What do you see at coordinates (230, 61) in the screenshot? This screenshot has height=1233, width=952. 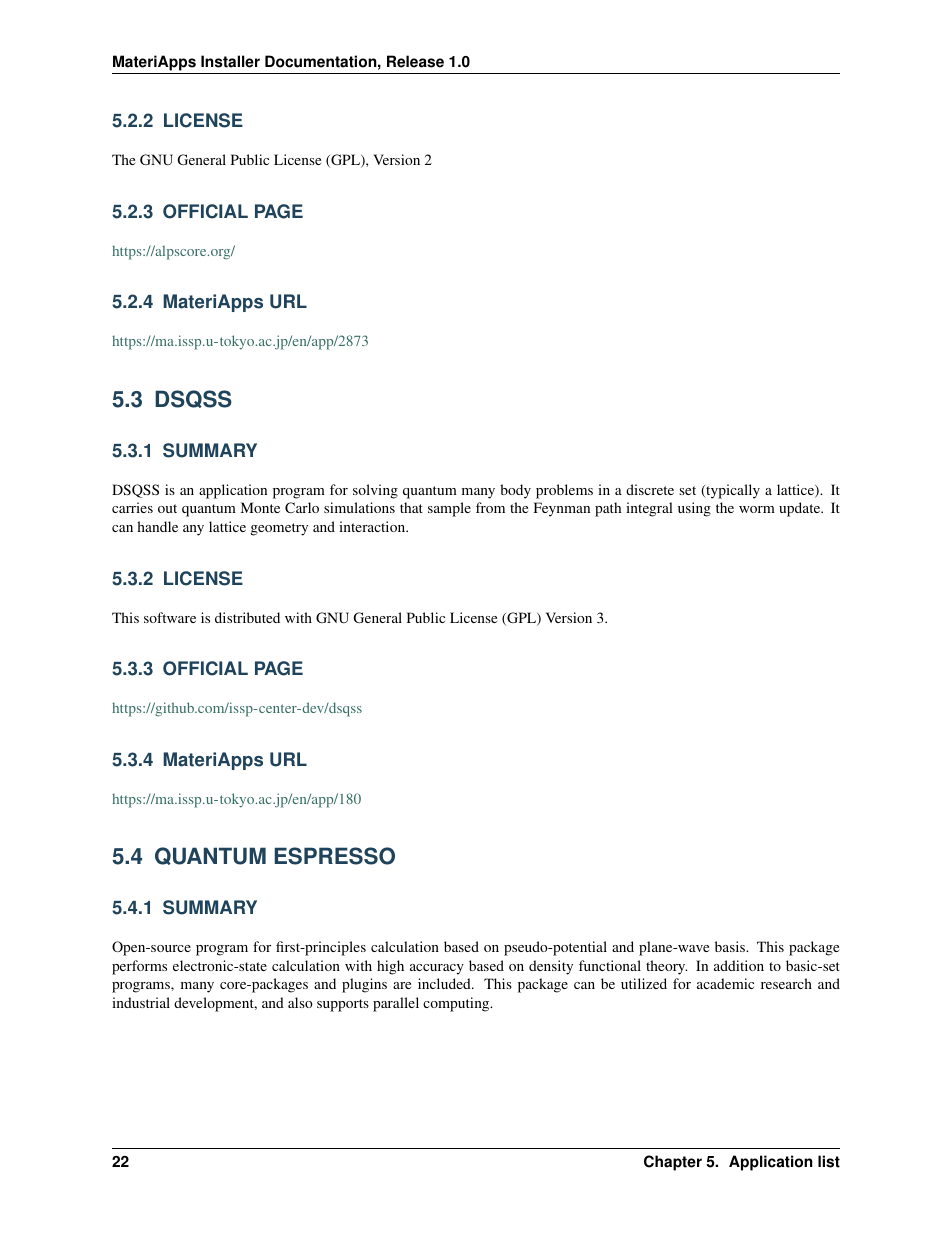 I see `Installer` at bounding box center [230, 61].
